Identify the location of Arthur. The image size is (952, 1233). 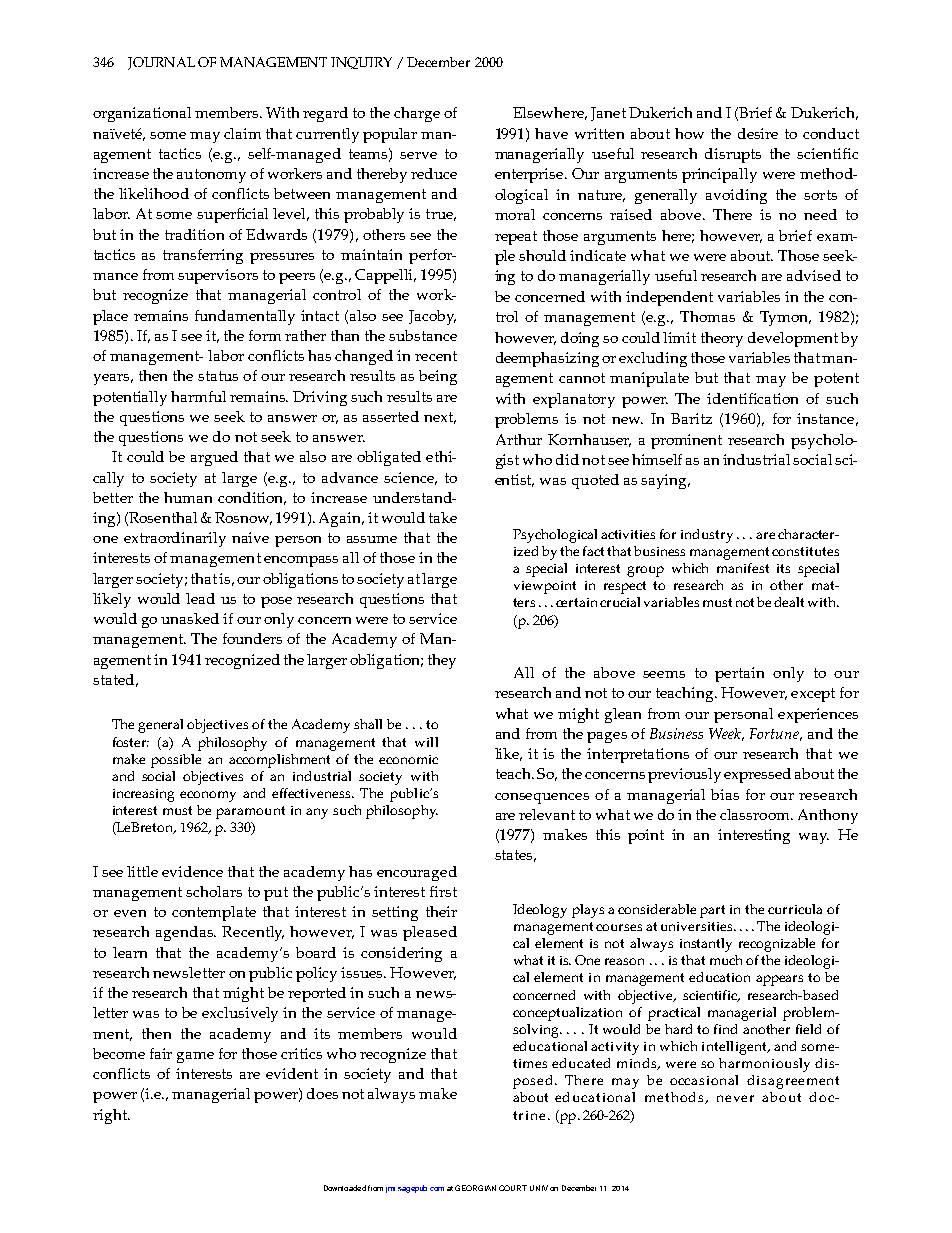
(519, 439).
